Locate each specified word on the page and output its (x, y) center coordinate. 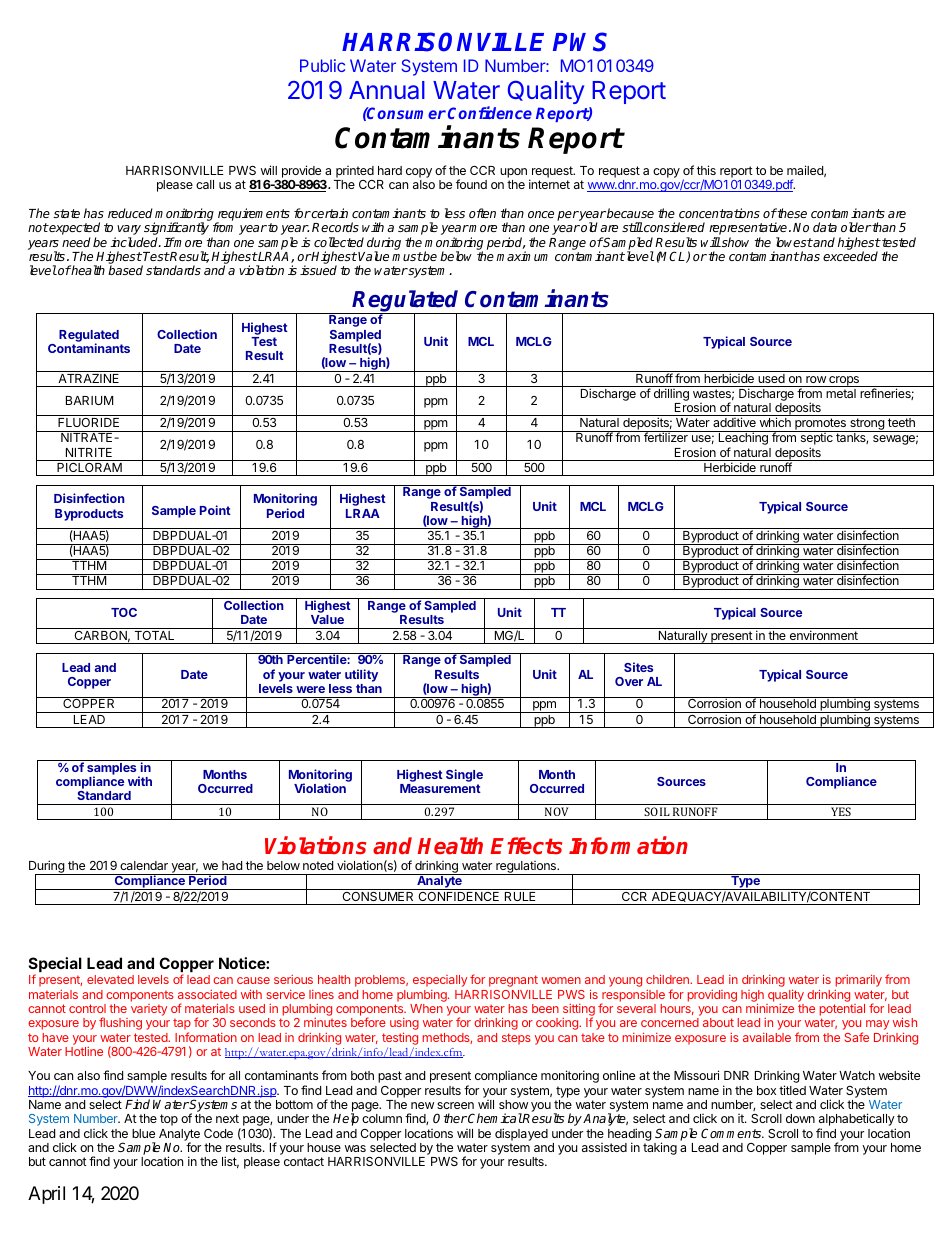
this (706, 170)
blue (143, 1133)
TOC (124, 612)
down (800, 1118)
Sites (638, 667)
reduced (130, 213)
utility (361, 675)
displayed (521, 1134)
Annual (387, 90)
